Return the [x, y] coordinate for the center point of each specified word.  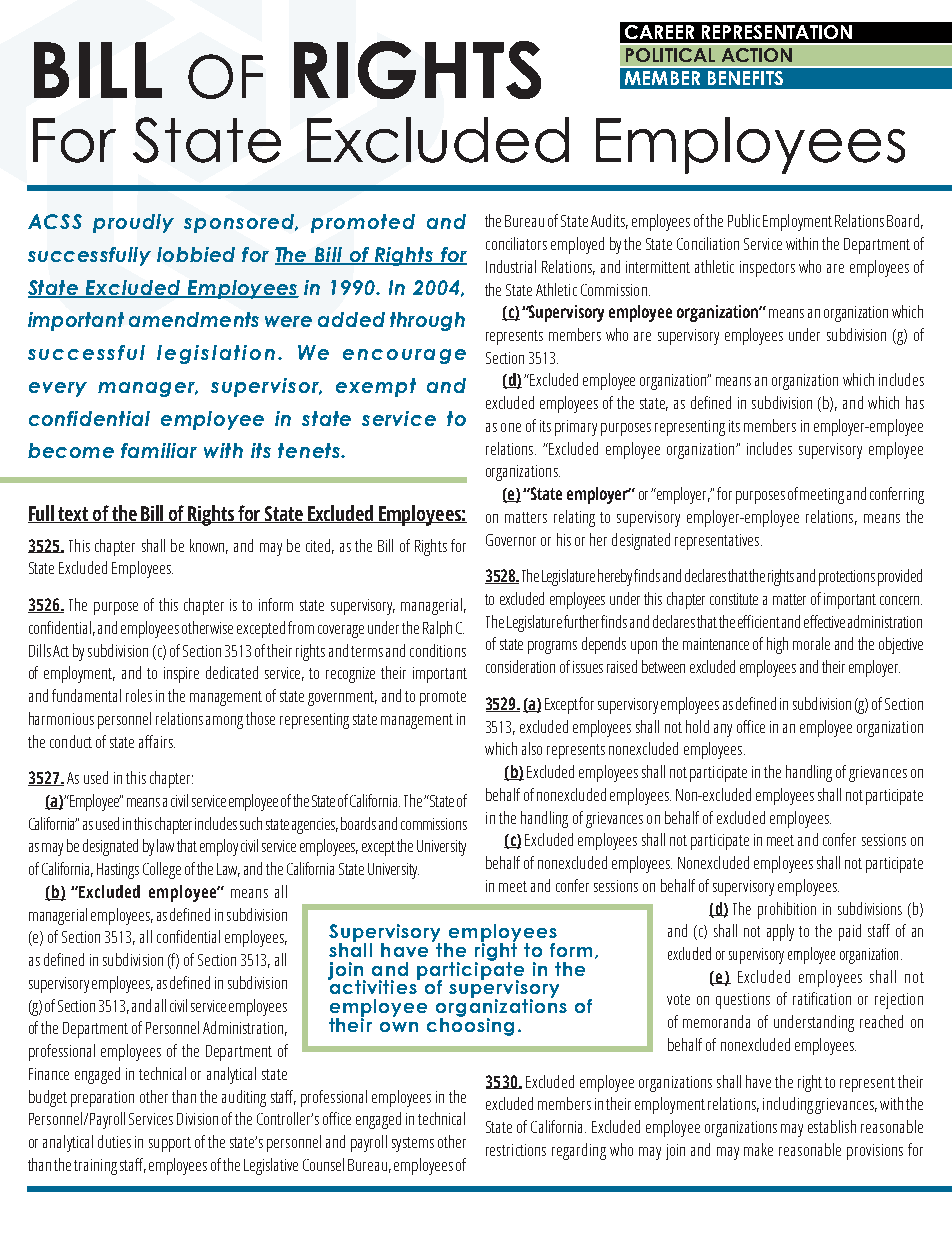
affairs [157, 741]
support [170, 1144]
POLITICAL [670, 55]
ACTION [757, 55]
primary [576, 428]
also [532, 748]
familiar [159, 450]
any [723, 730]
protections [847, 578]
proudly [133, 223]
